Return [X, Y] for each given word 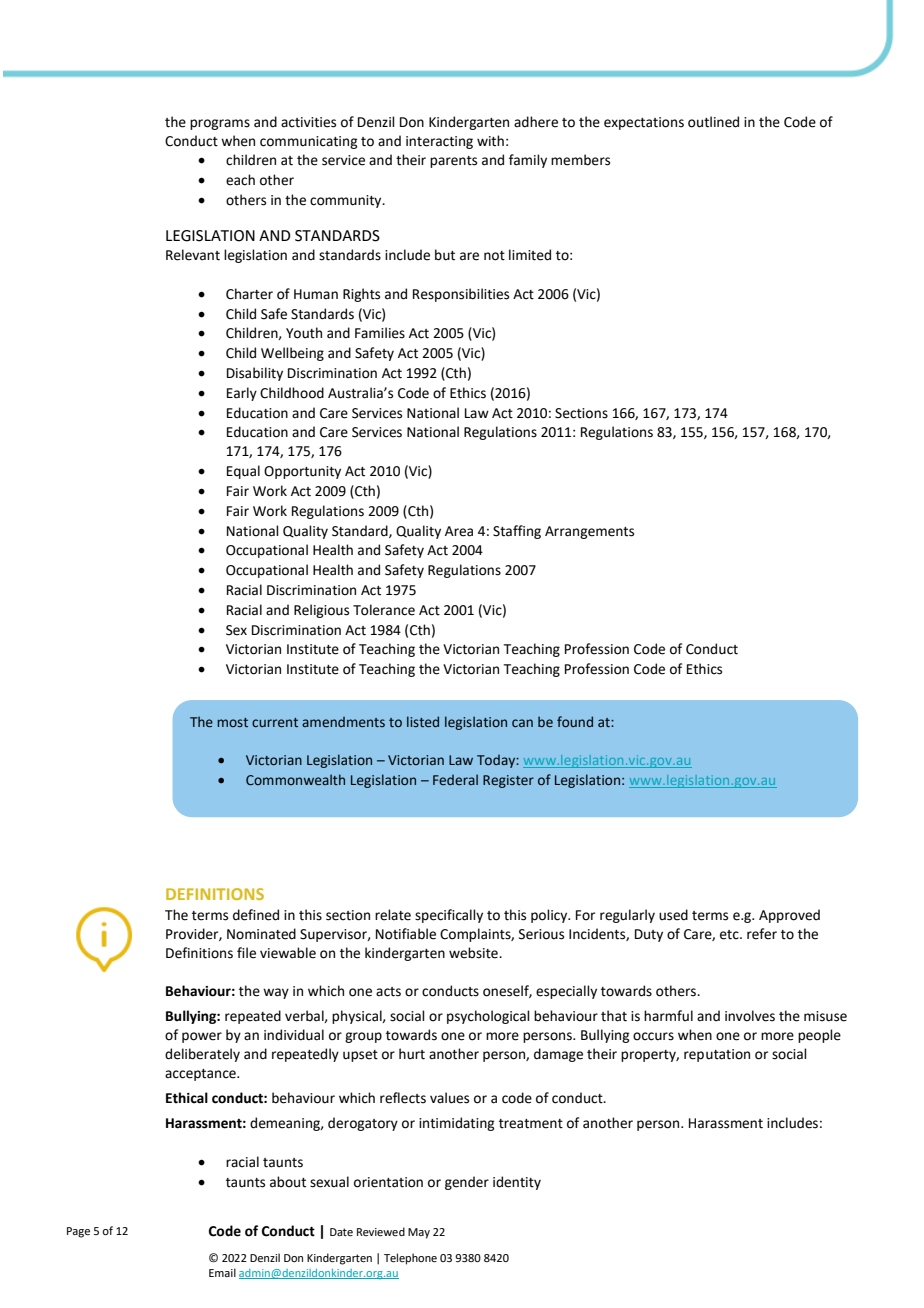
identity [517, 1183]
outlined [713, 122]
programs [220, 124]
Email [222, 1272]
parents [453, 162]
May [419, 1233]
